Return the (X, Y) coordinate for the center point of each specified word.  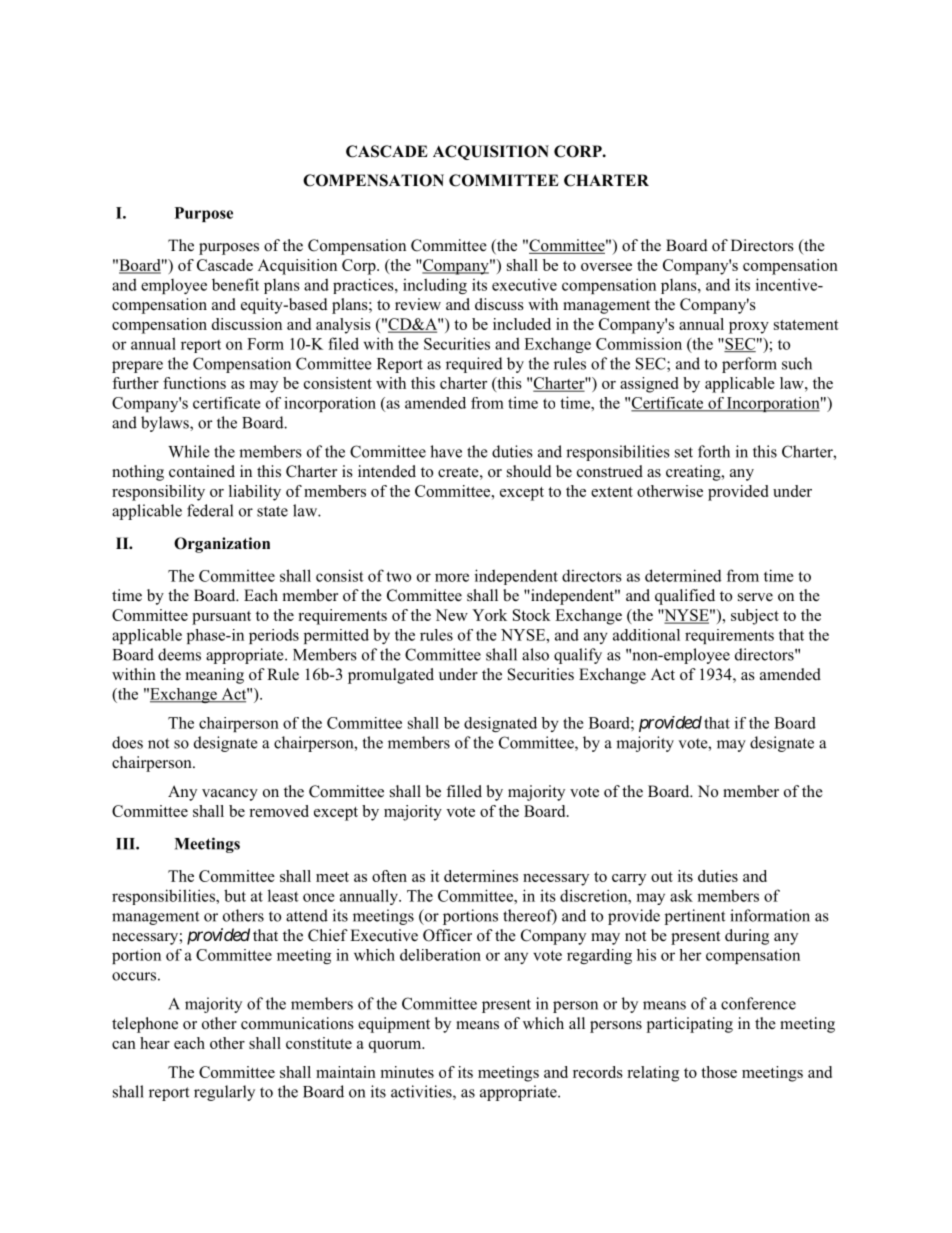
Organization (222, 545)
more (452, 577)
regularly (224, 1093)
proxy (749, 328)
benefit (235, 284)
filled (464, 791)
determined (683, 575)
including (435, 286)
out (662, 877)
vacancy (230, 795)
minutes (407, 1072)
